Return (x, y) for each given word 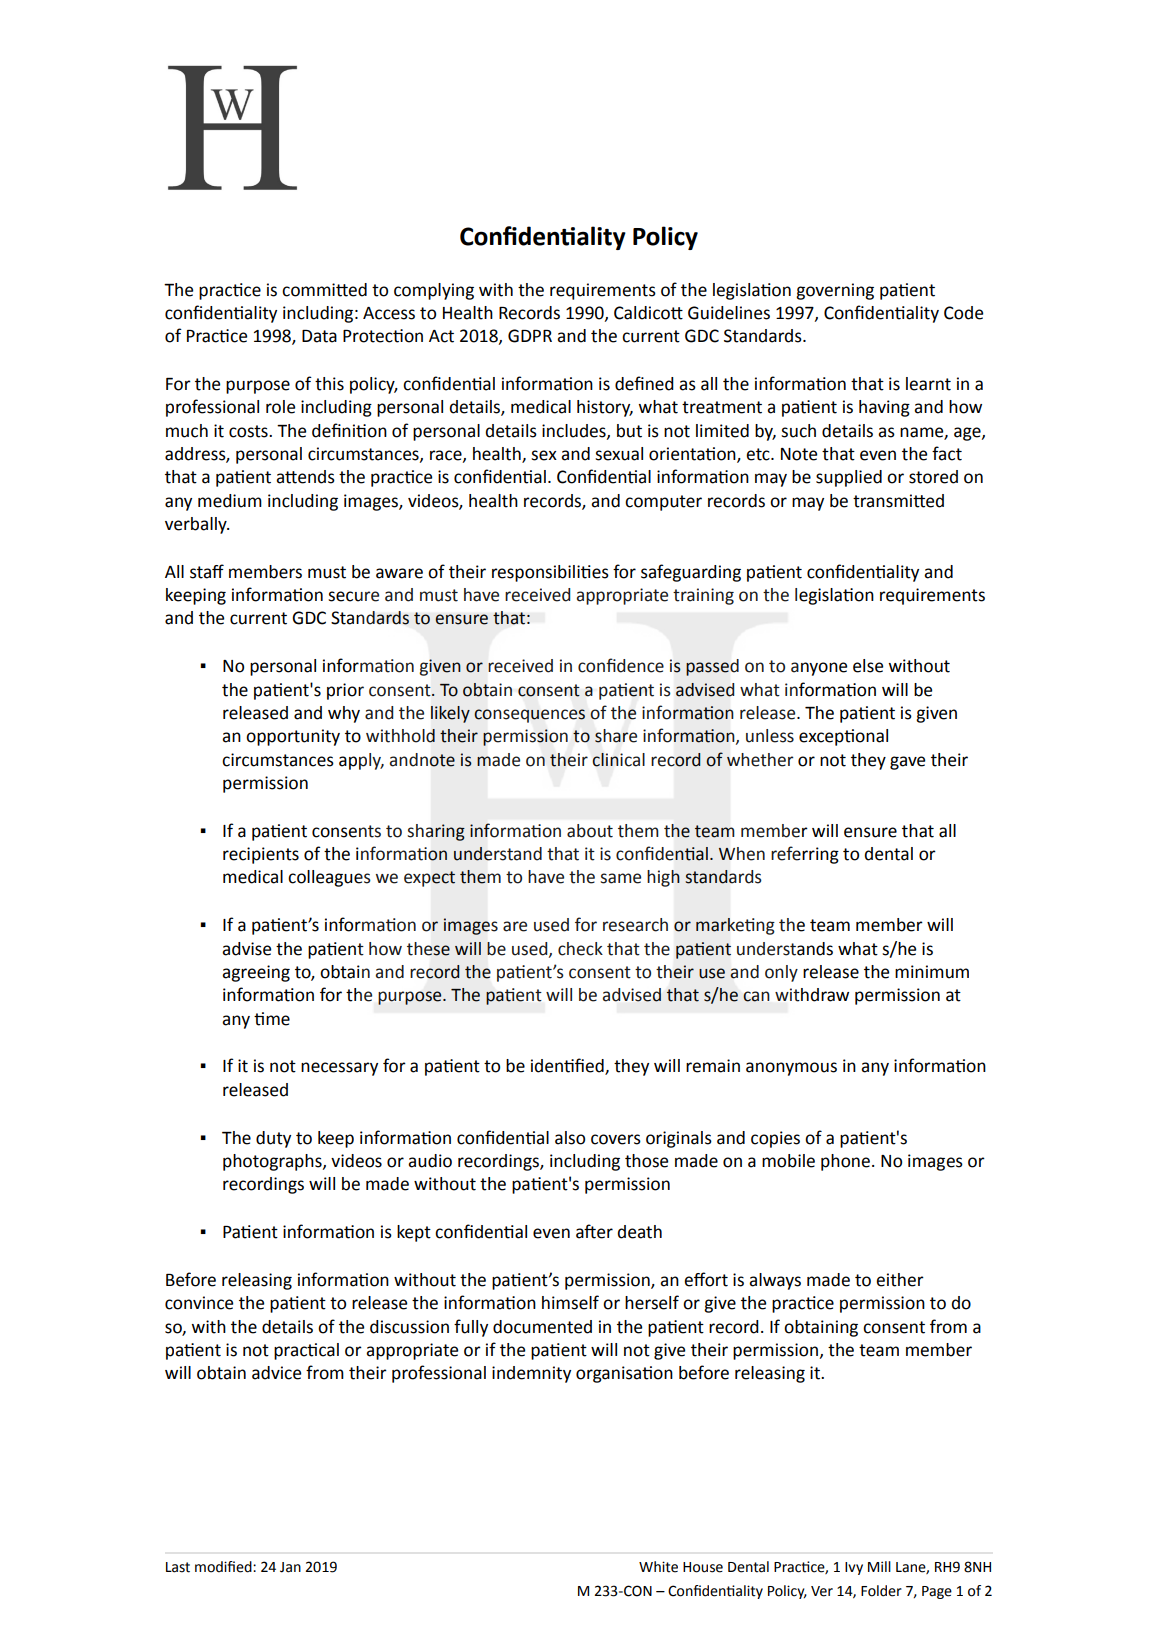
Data (319, 336)
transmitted (898, 501)
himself (570, 1302)
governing (835, 291)
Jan (290, 1567)
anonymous (791, 1069)
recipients (261, 855)
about (590, 831)
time (272, 1019)
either (900, 1280)
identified (568, 1066)
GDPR (530, 336)
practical (306, 1351)
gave (907, 763)
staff (207, 571)
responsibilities (550, 573)
